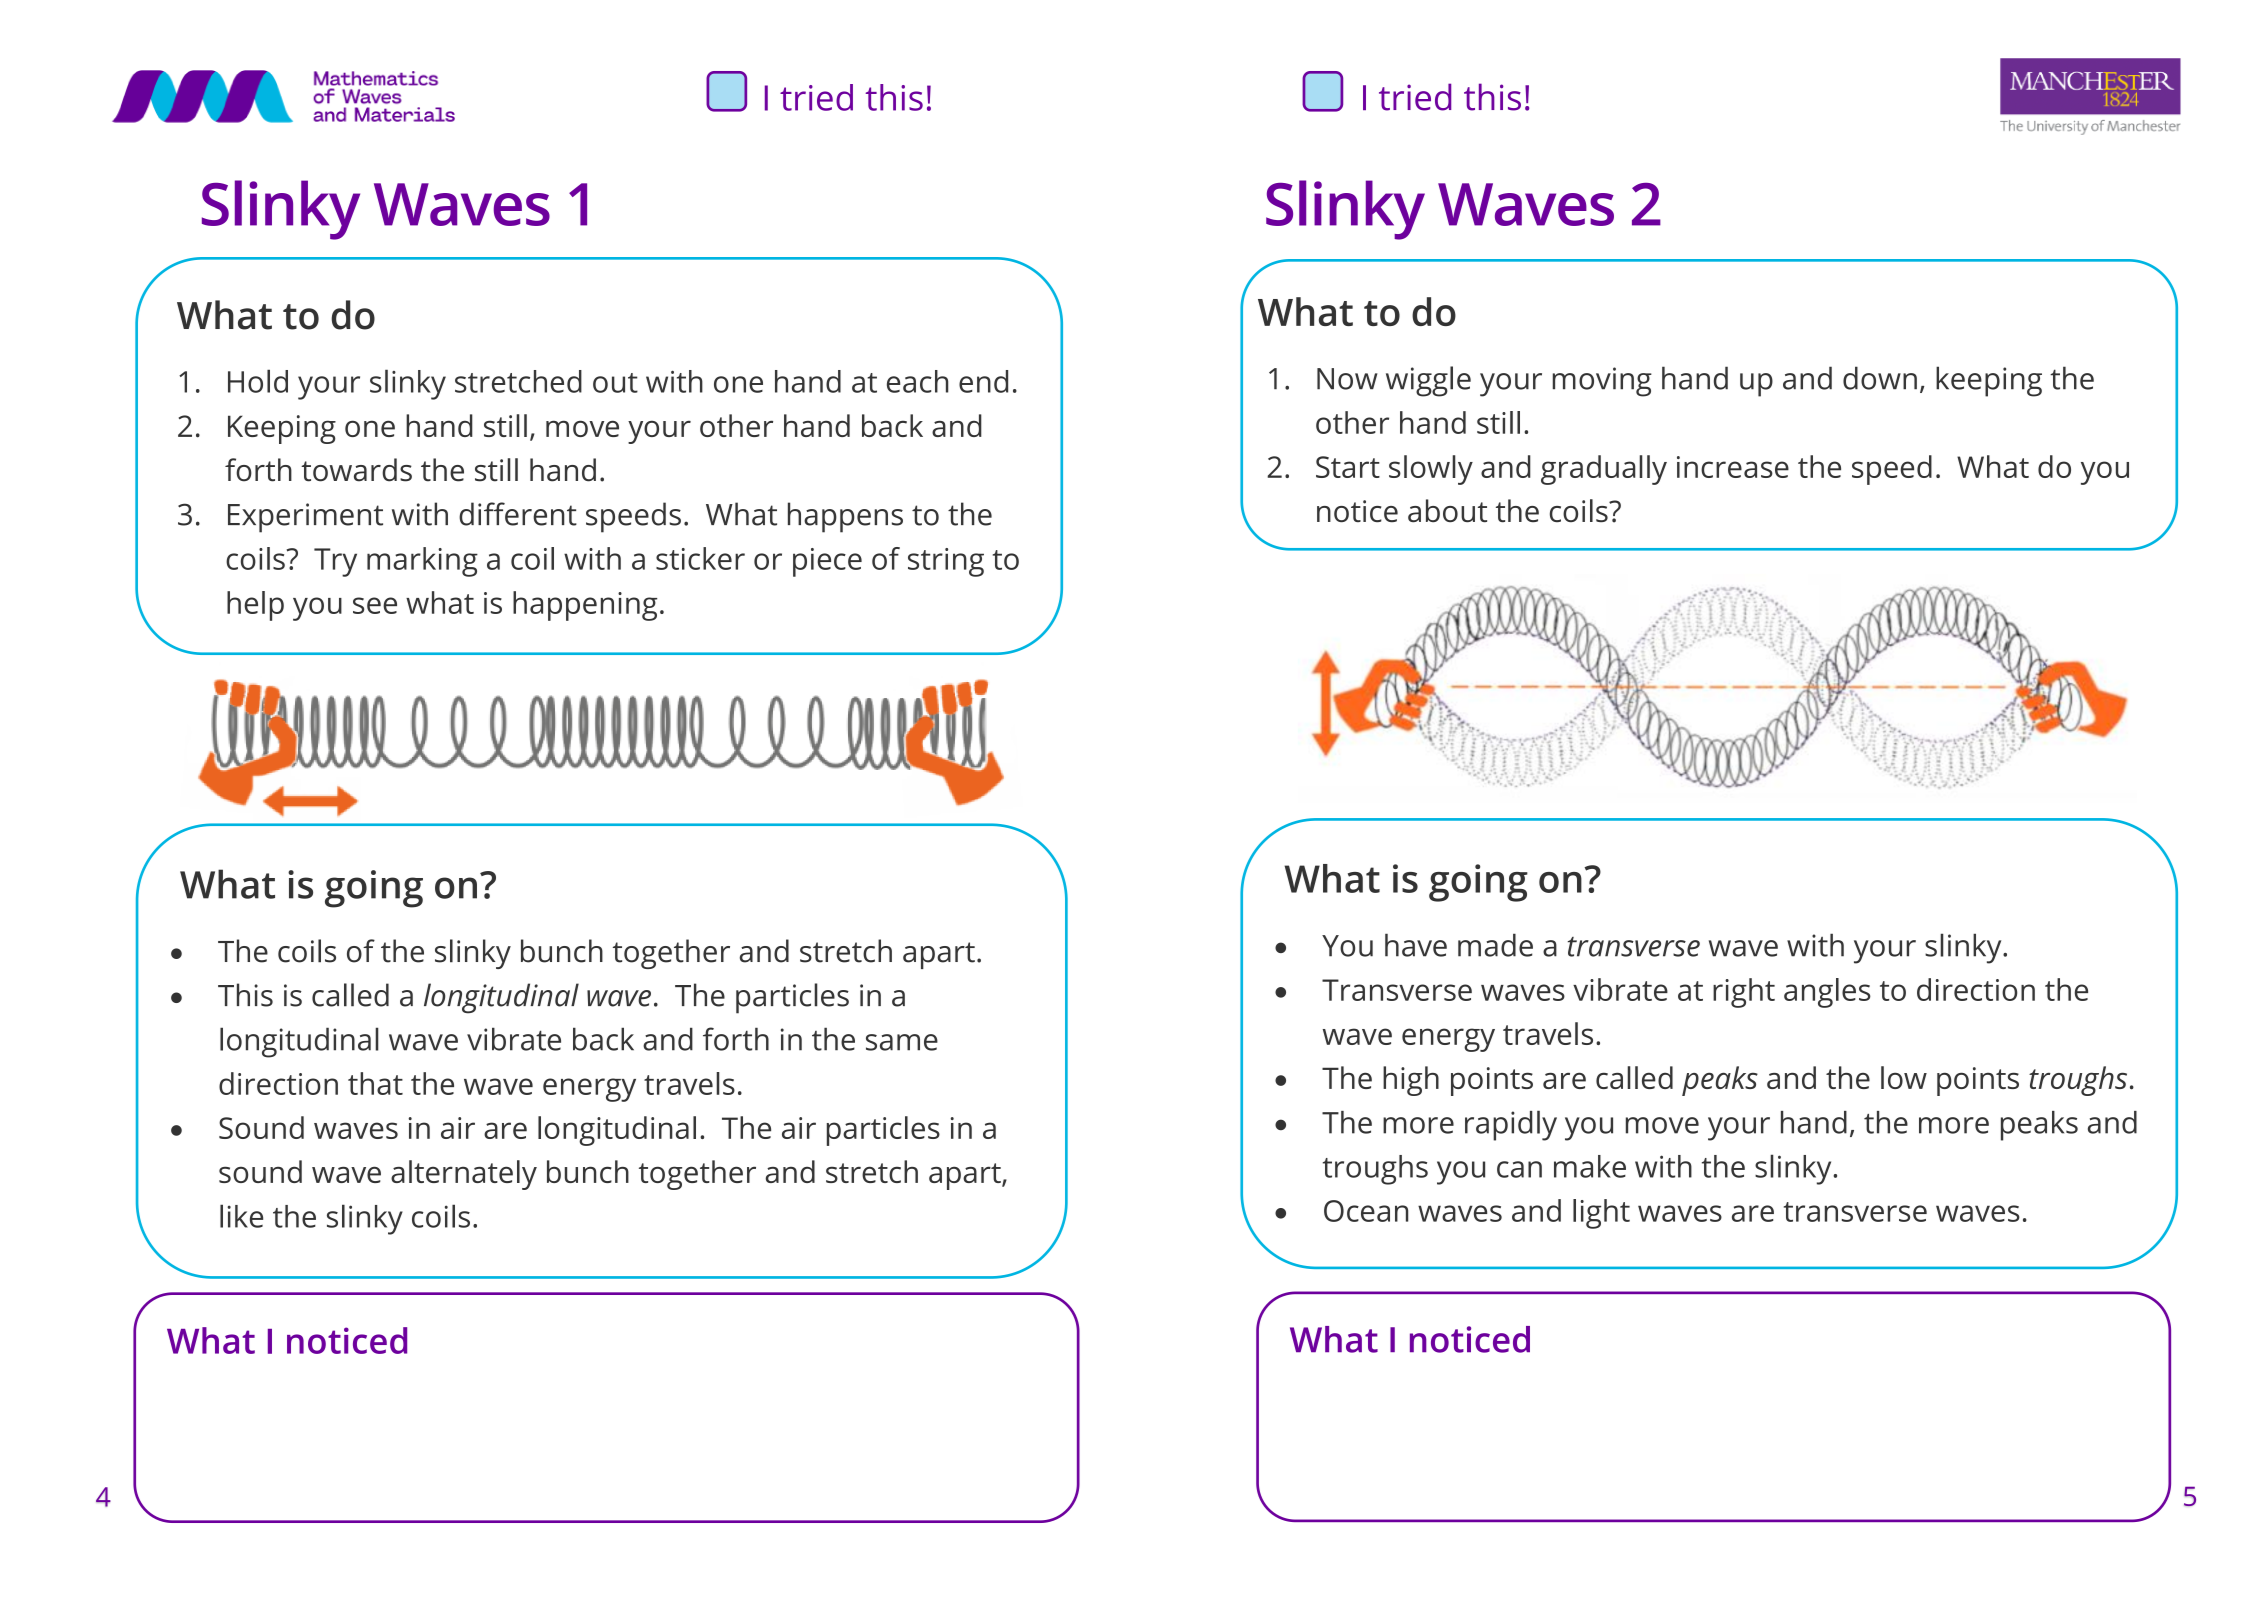  What do you see at coordinates (375, 605) in the page?
I see `see` at bounding box center [375, 605].
